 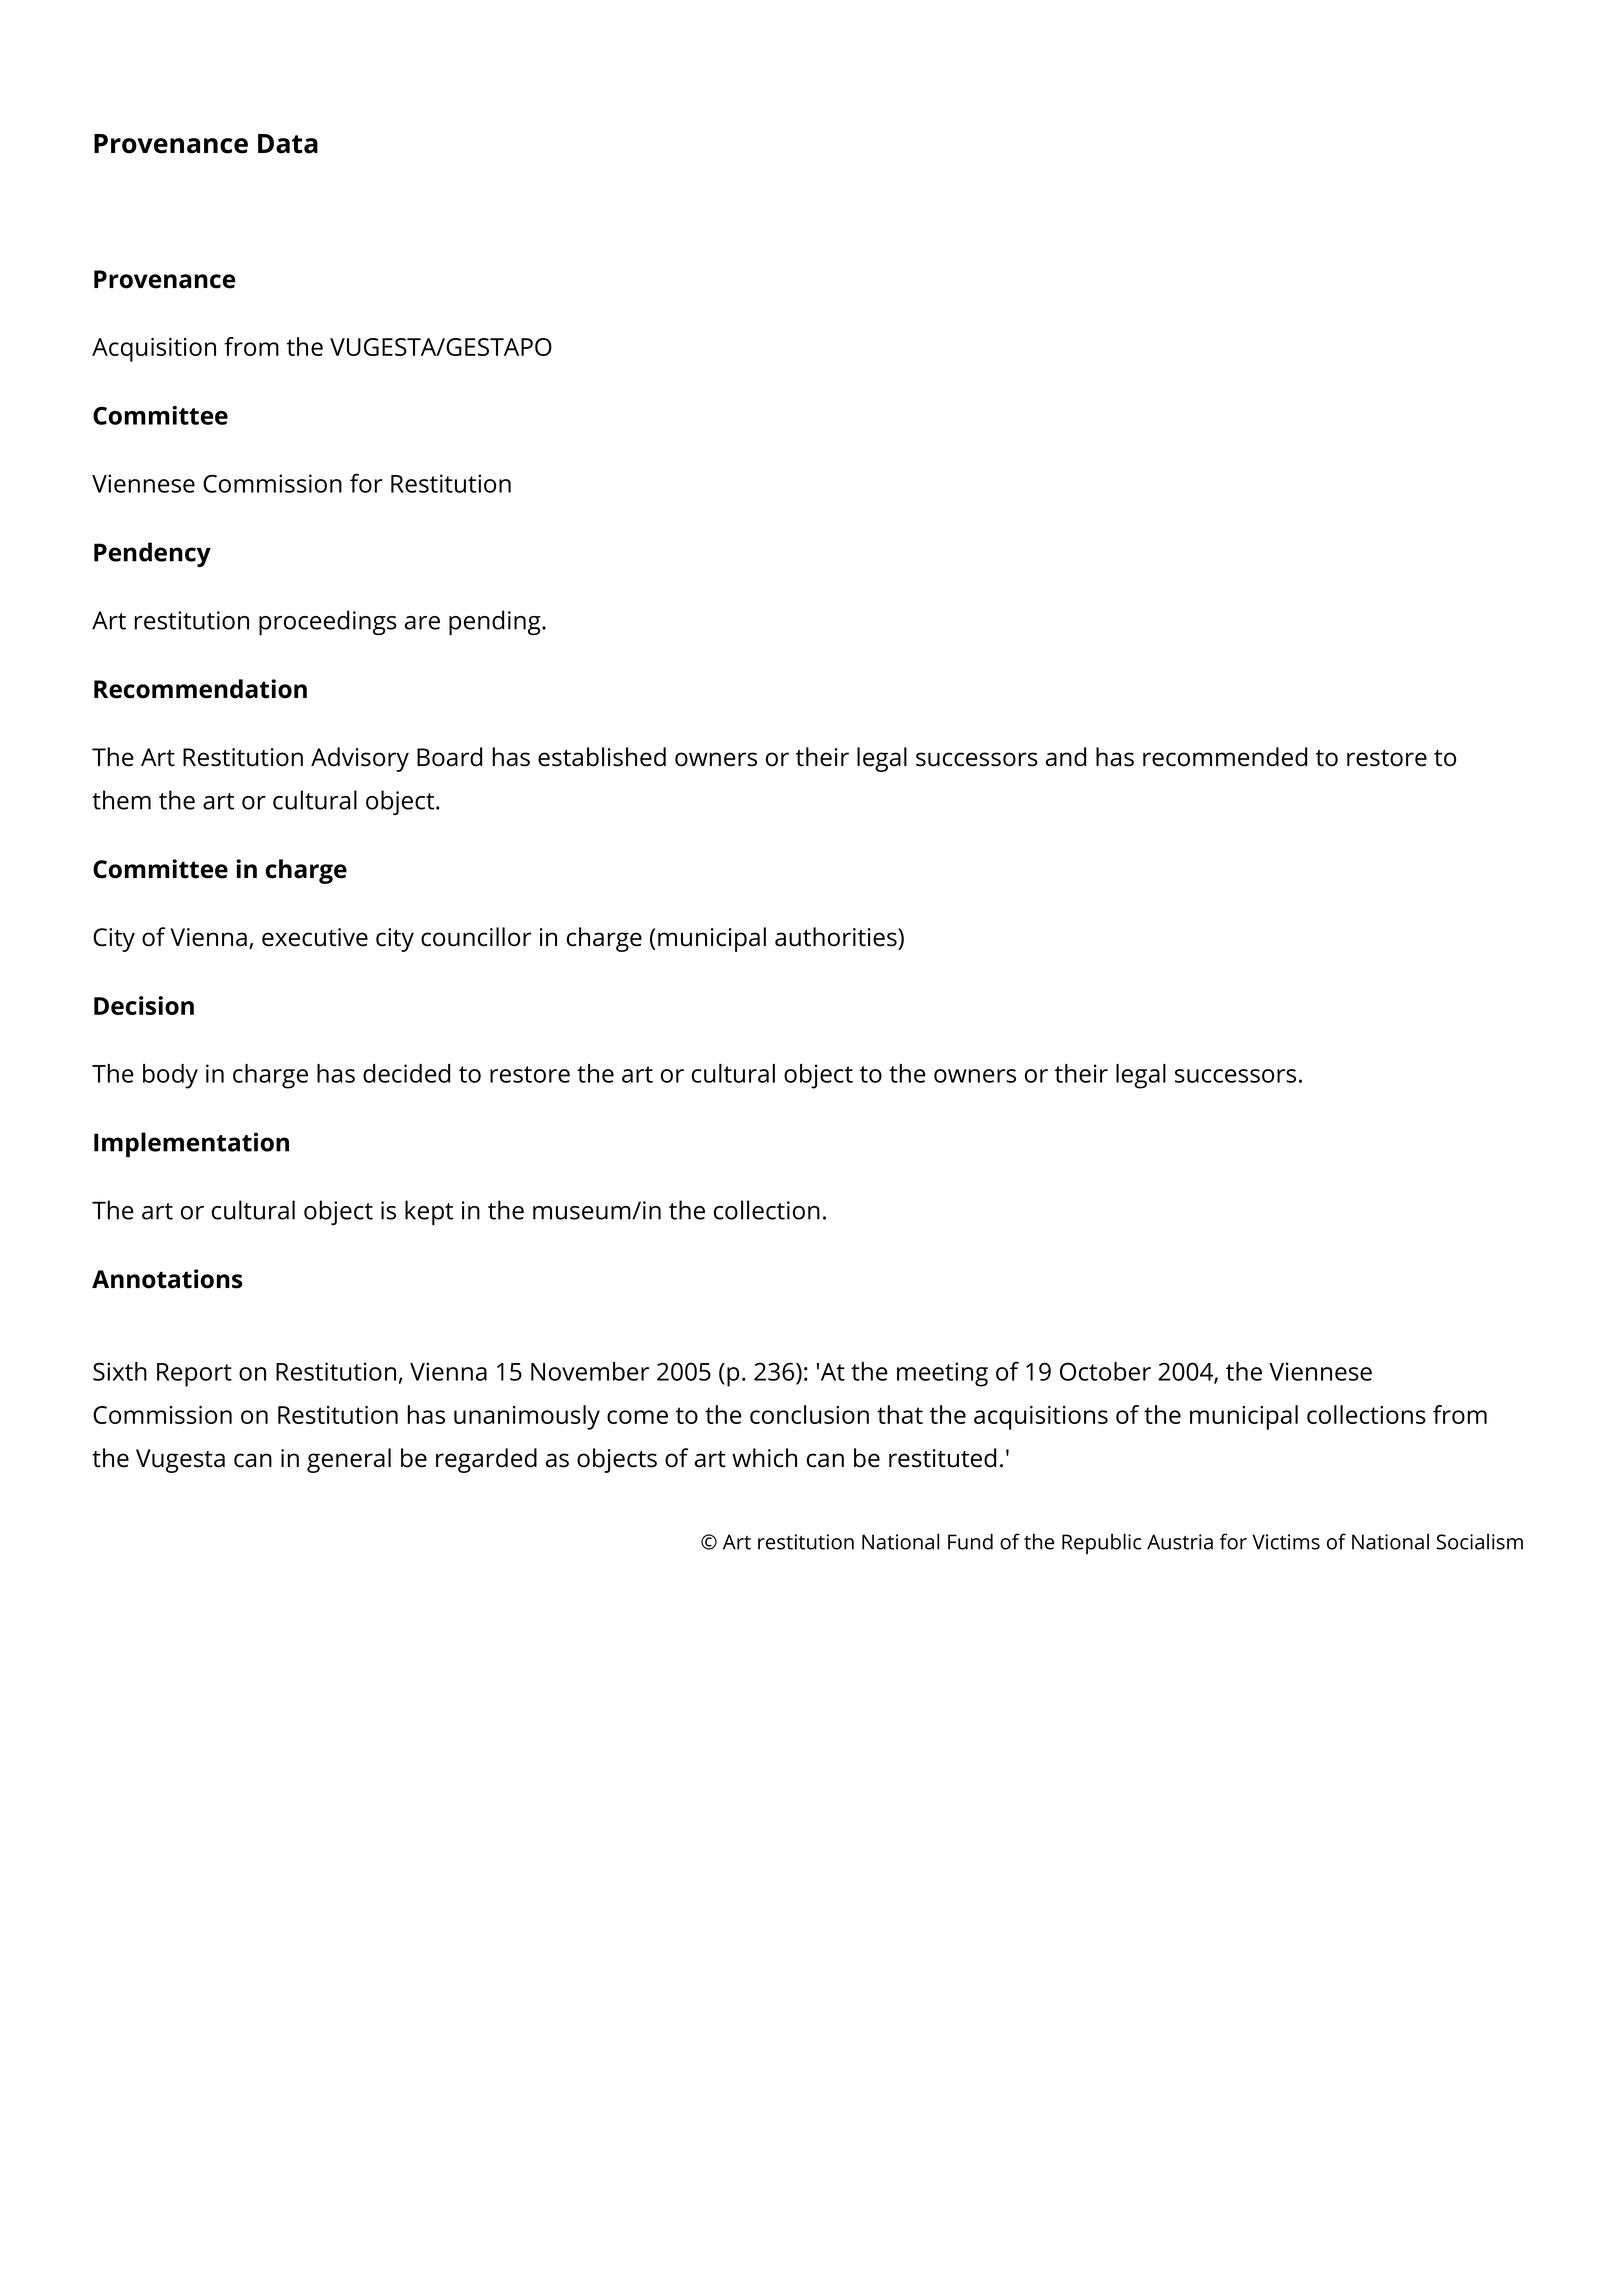 What do you see at coordinates (942, 1374) in the document?
I see `meeting` at bounding box center [942, 1374].
